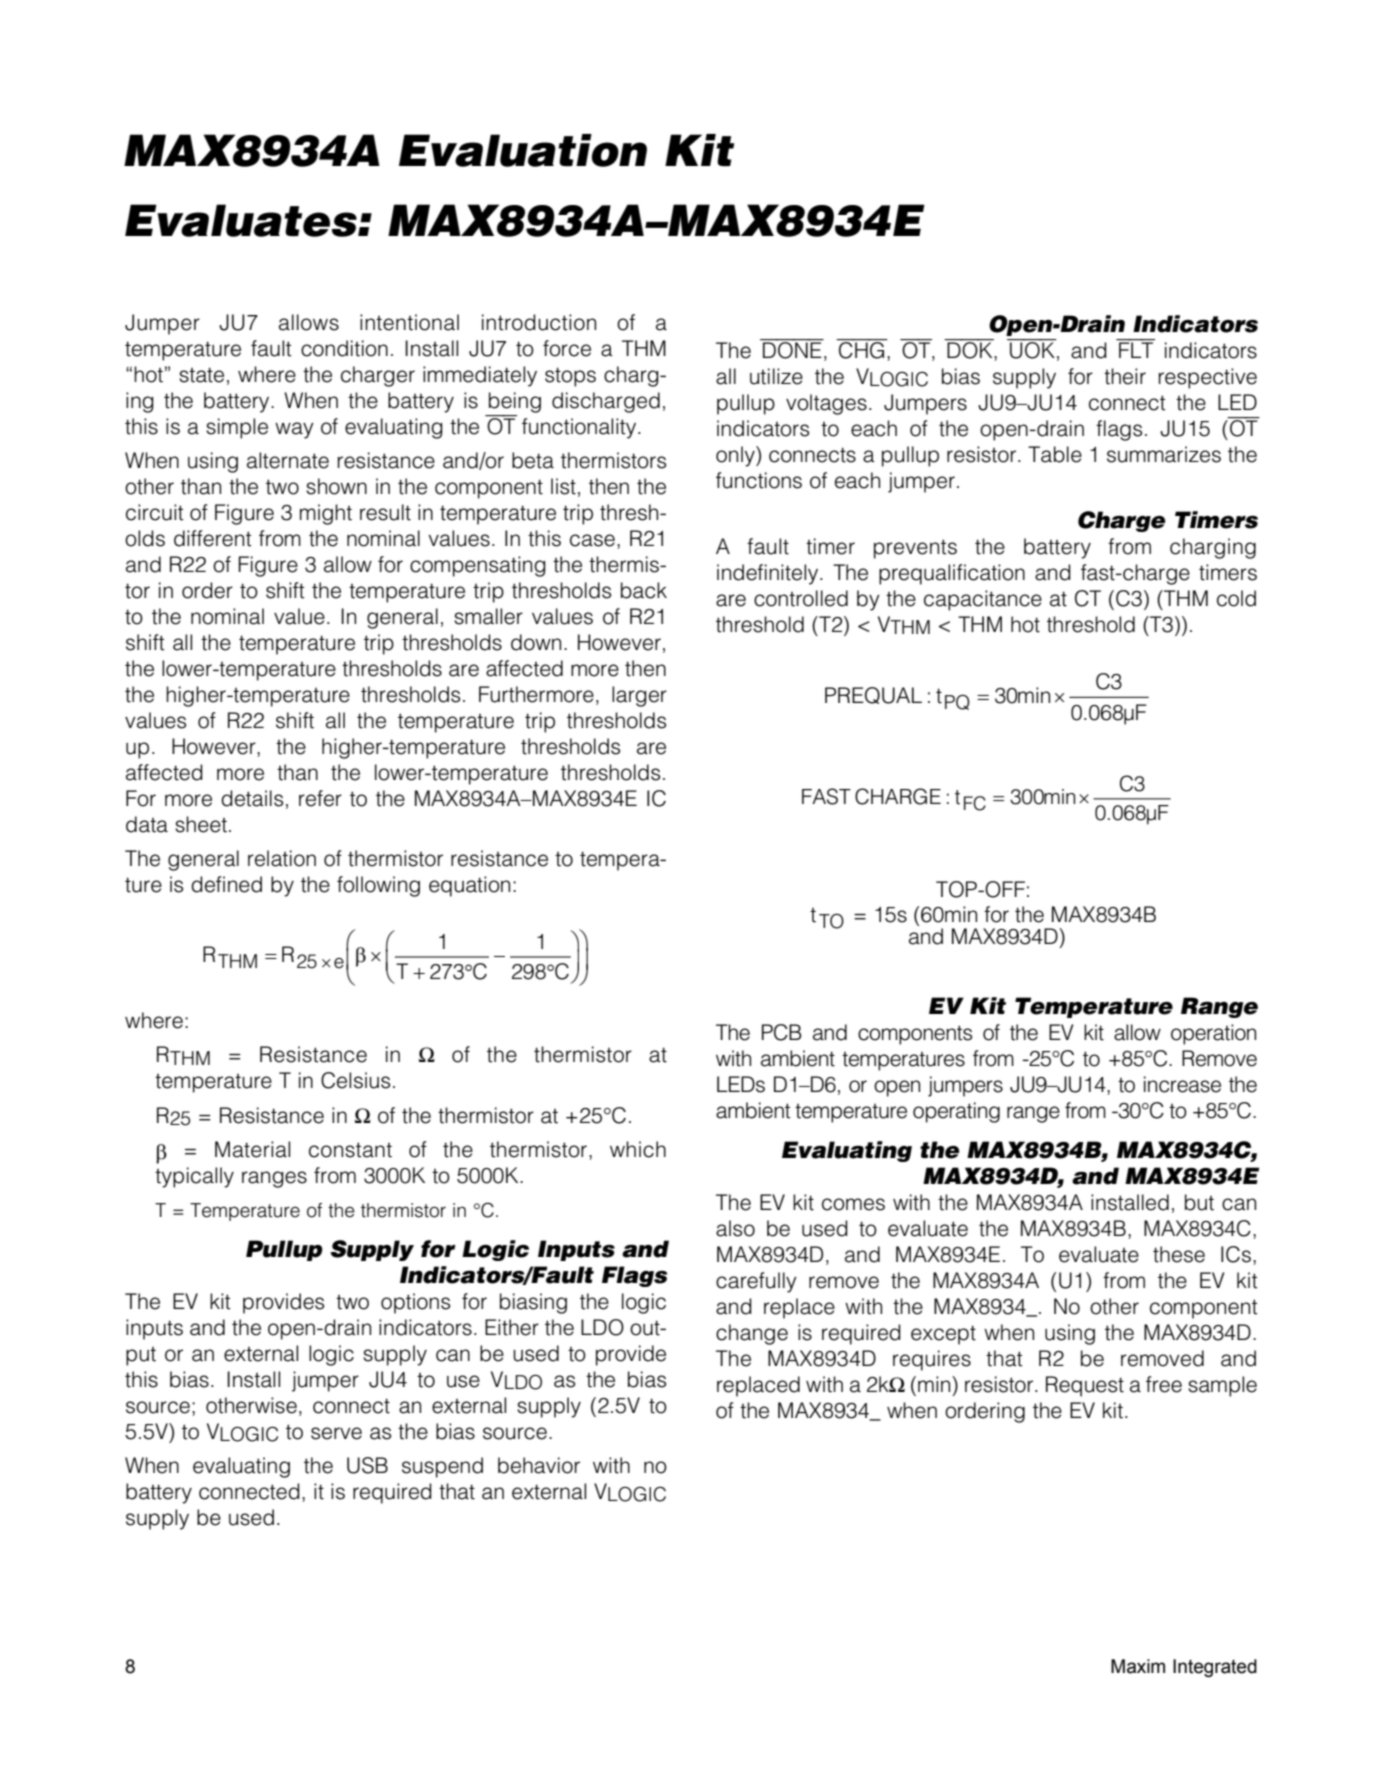  Describe the element at coordinates (252, 1149) in the screenshot. I see `Material` at that location.
